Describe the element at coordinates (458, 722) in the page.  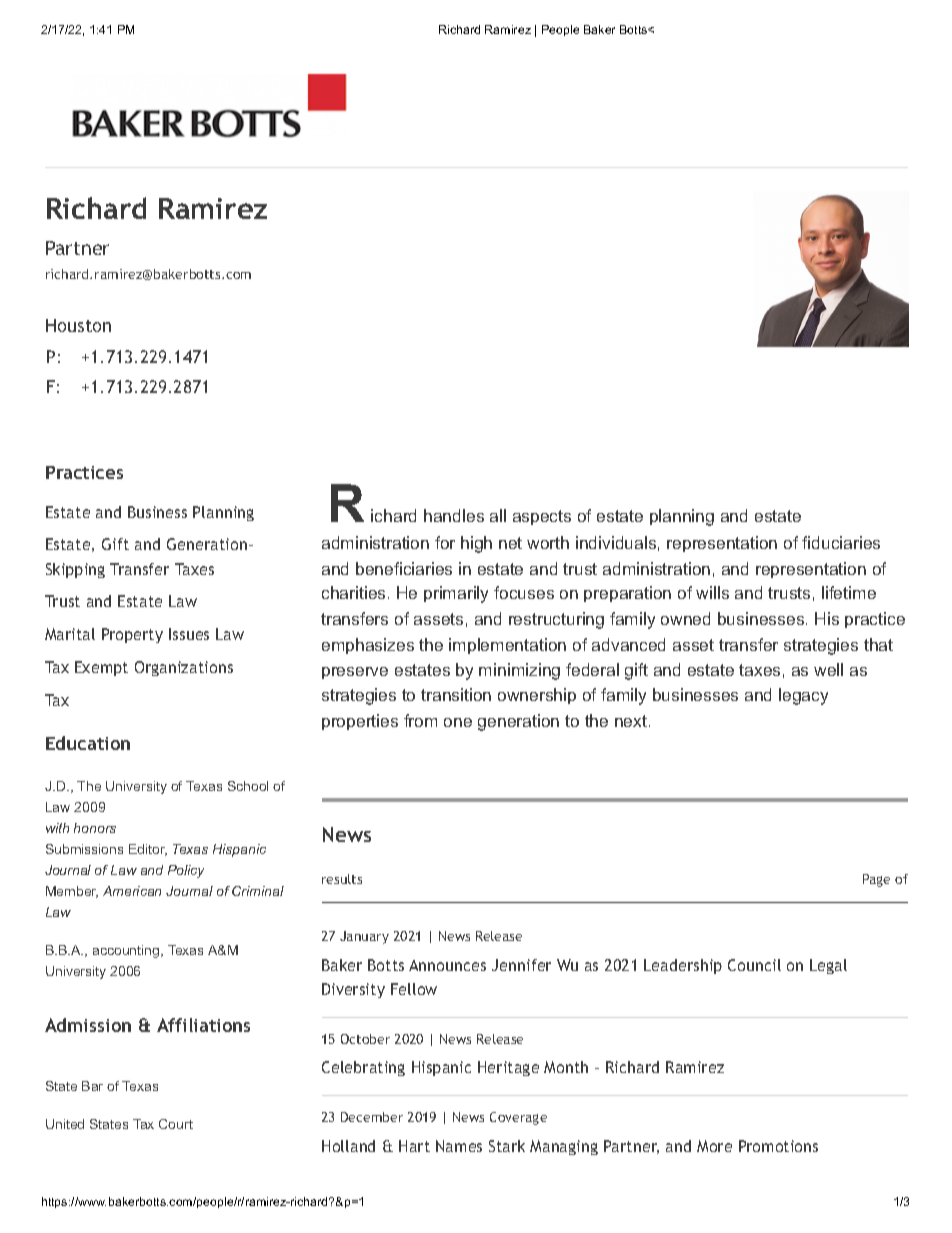
I see `one` at that location.
